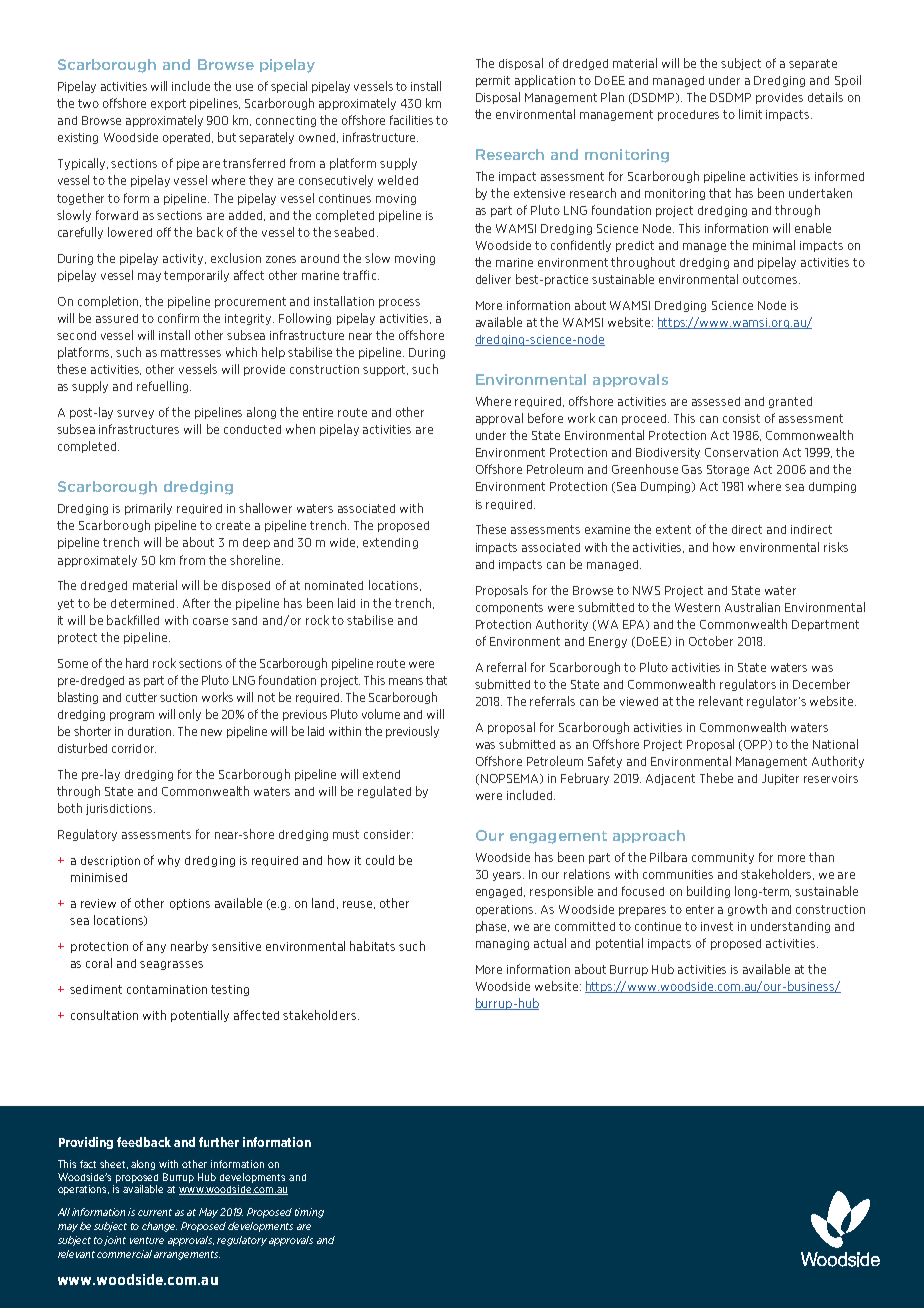 Image resolution: width=924 pixels, height=1308 pixels. What do you see at coordinates (508, 876) in the page?
I see `years` at bounding box center [508, 876].
